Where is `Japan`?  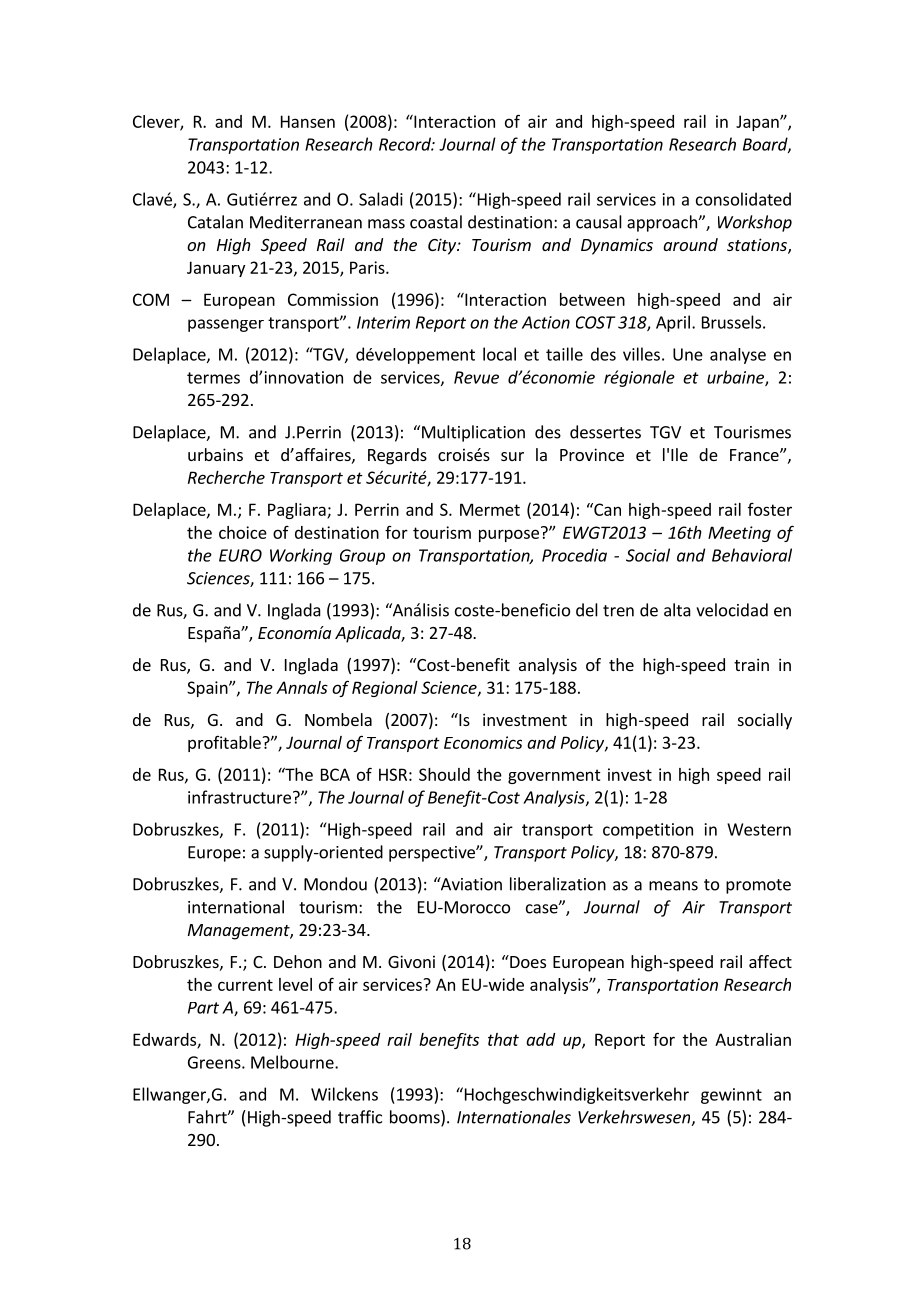
Japan is located at coordinates (758, 123).
